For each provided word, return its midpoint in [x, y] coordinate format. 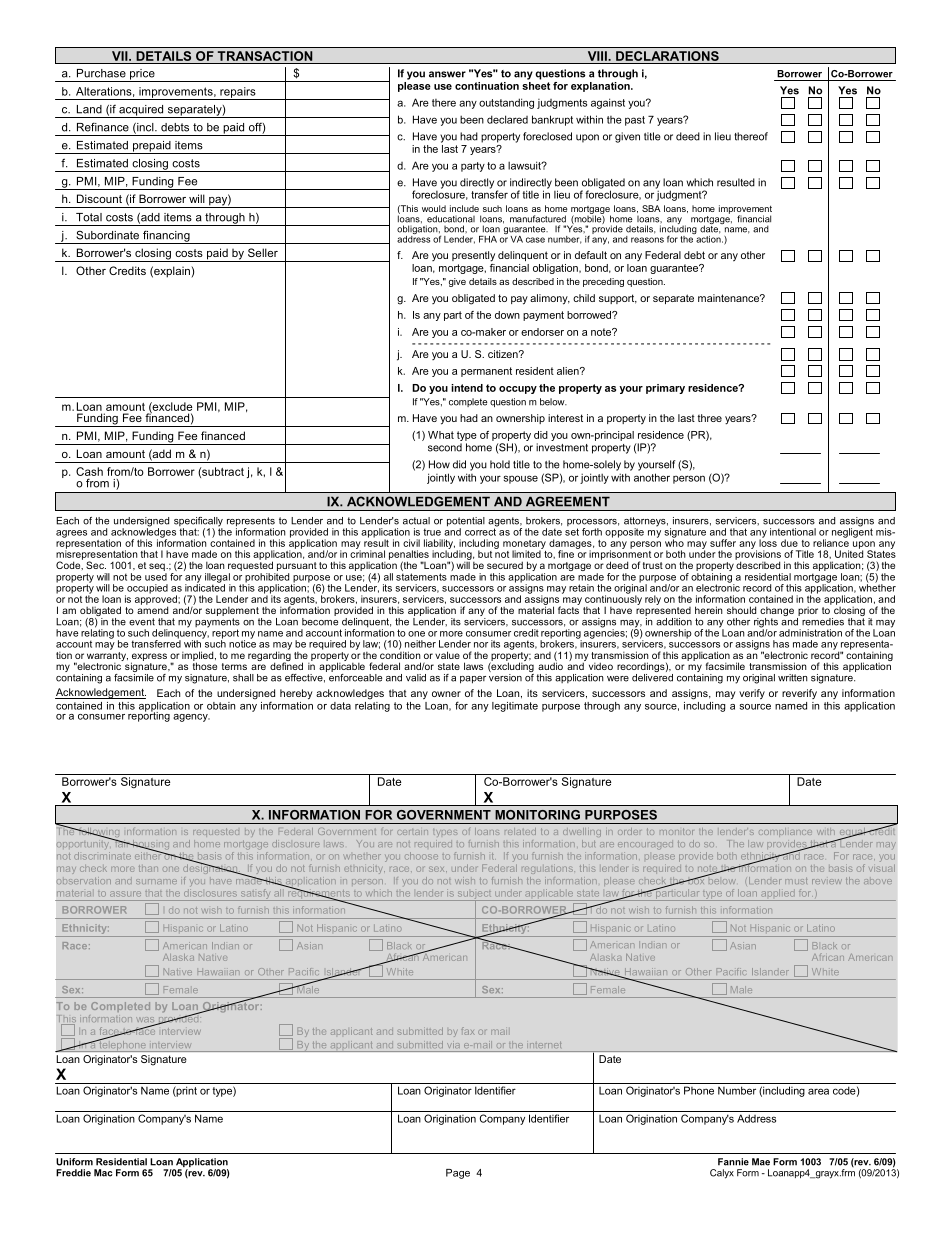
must [796, 881]
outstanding [506, 103]
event [142, 622]
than [148, 868]
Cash [89, 471]
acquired [141, 111]
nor [481, 645]
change [777, 611]
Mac [103, 1173]
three [709, 418]
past [635, 121]
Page [458, 1174]
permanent [486, 372]
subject [474, 896]
